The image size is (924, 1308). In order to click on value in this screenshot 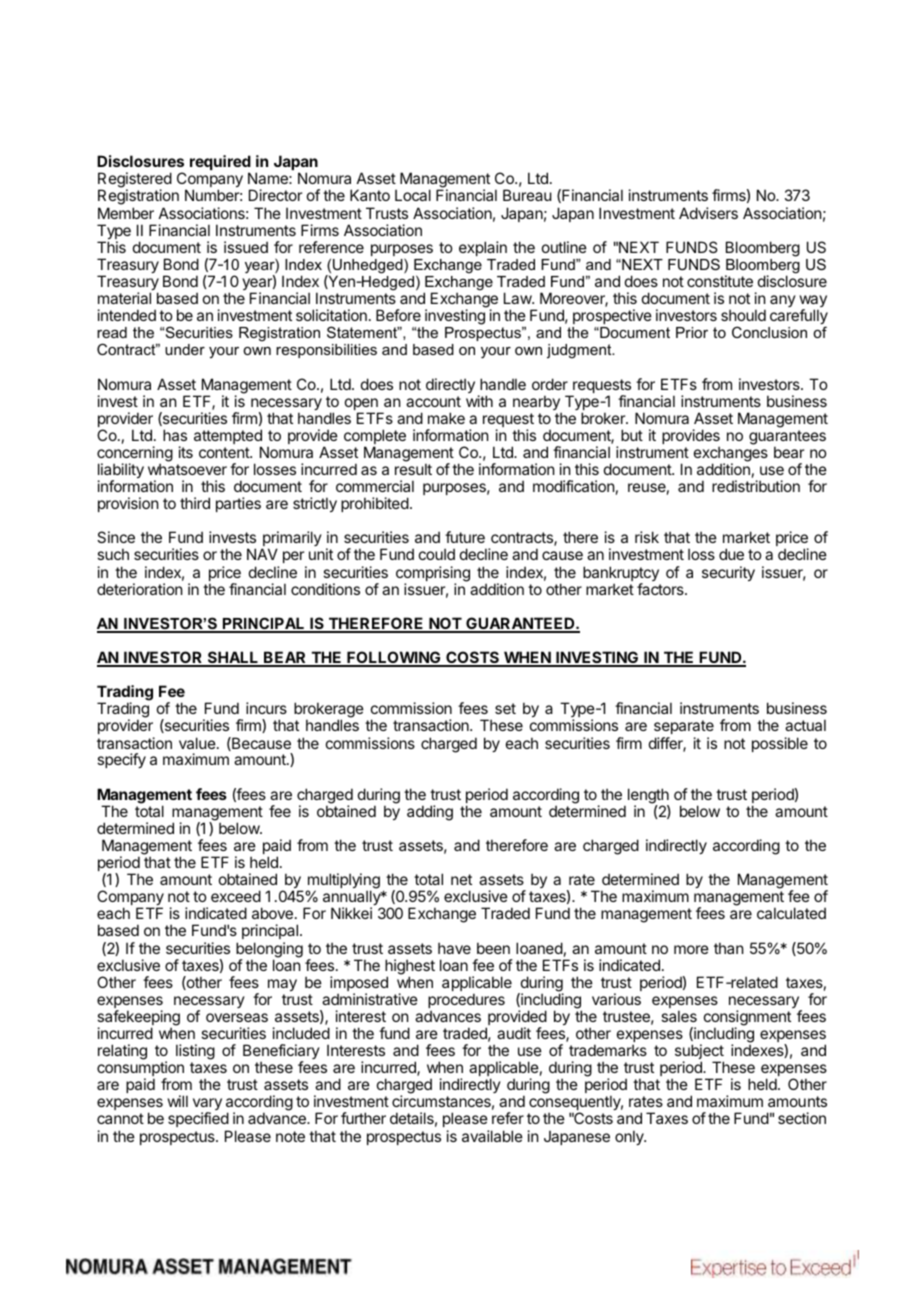, I will do `click(197, 743)`.
